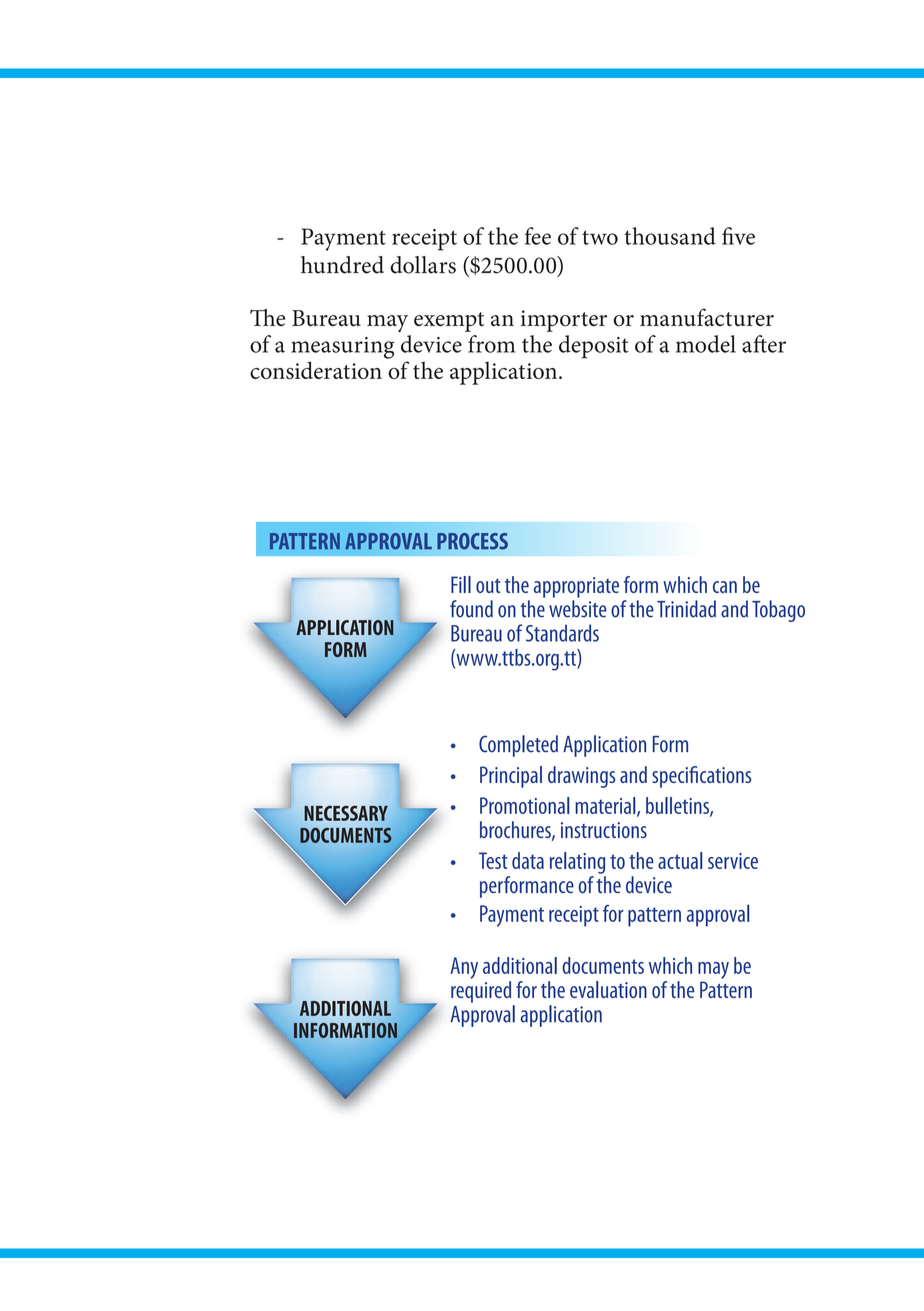  Describe the element at coordinates (538, 236) in the screenshot. I see `fee` at that location.
